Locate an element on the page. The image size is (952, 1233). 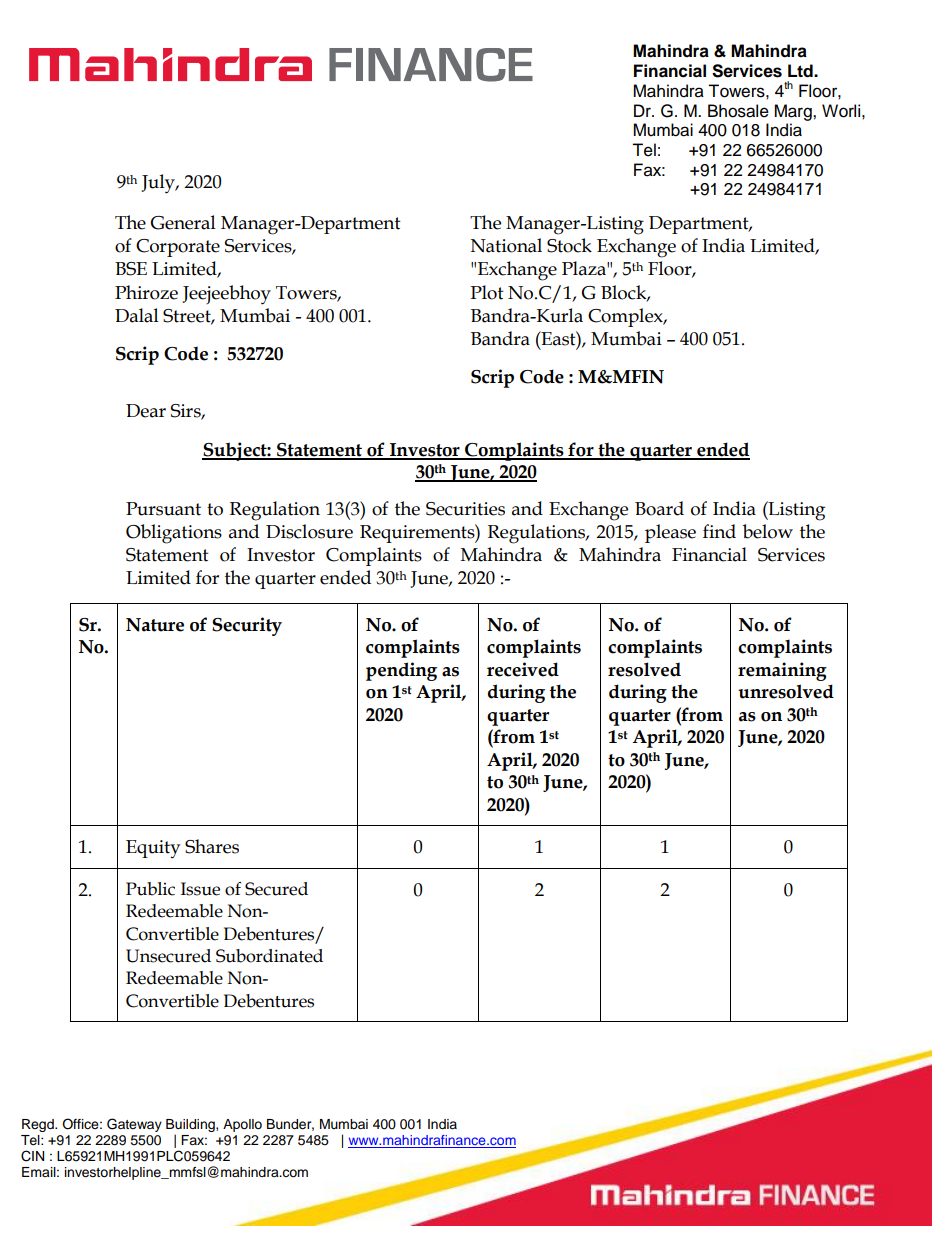
CIN is located at coordinates (32, 1156).
